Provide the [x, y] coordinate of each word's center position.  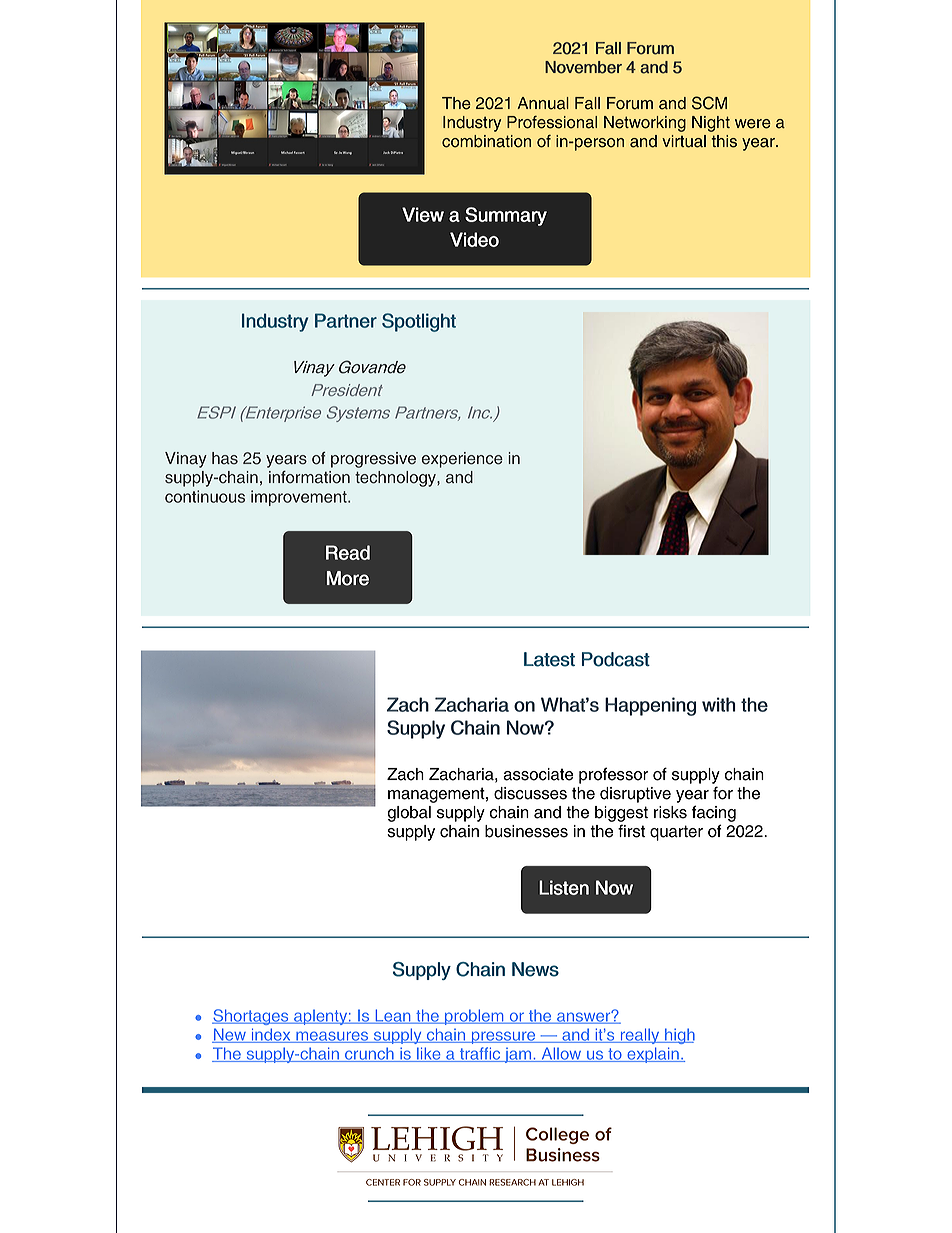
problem [474, 1017]
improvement [300, 498]
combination [486, 141]
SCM [709, 103]
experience [462, 460]
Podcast [616, 659]
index [271, 1035]
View [423, 214]
